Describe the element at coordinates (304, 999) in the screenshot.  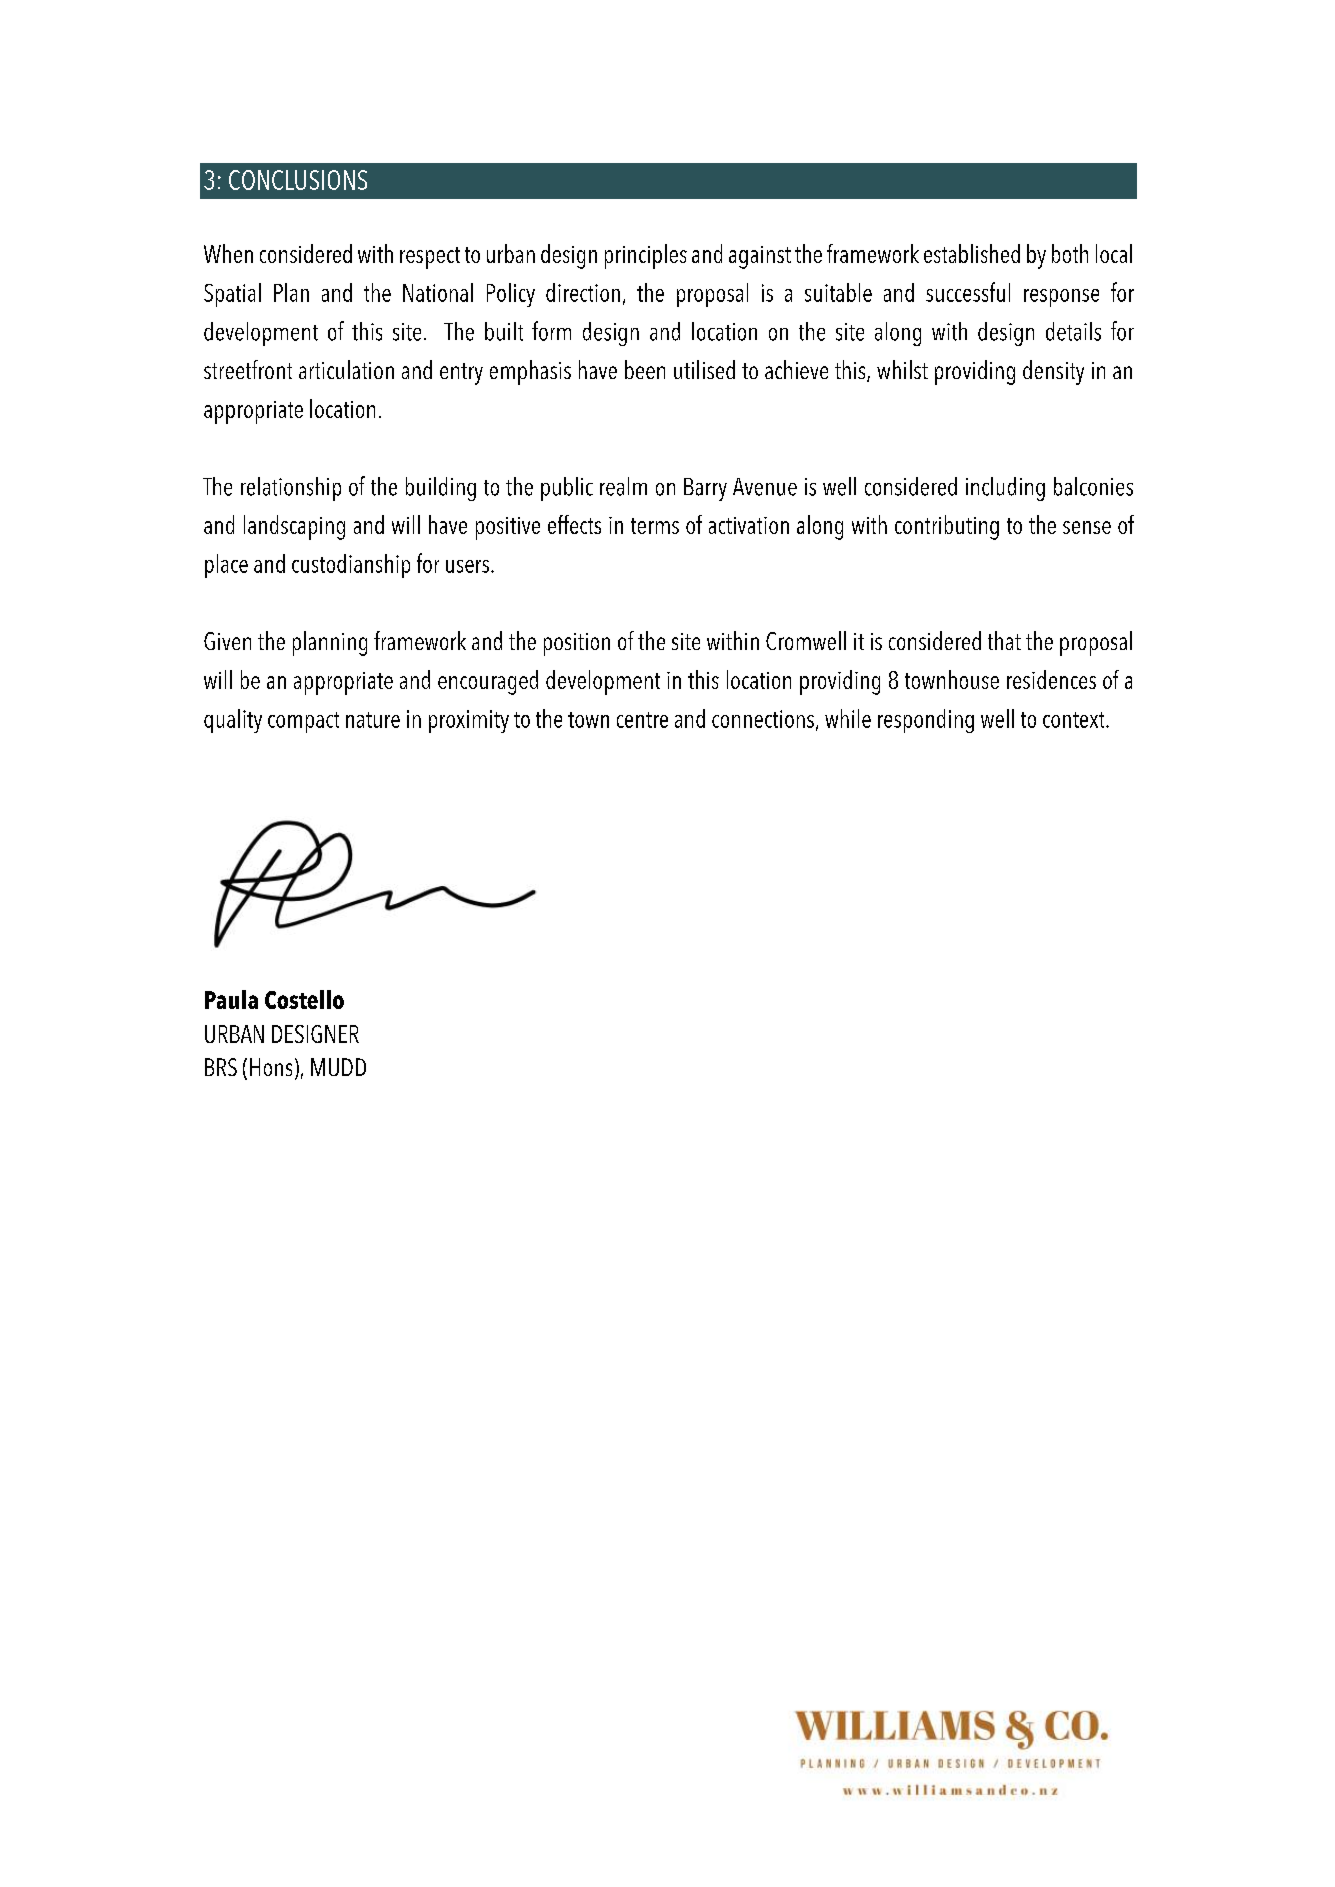
I see `Costello` at that location.
